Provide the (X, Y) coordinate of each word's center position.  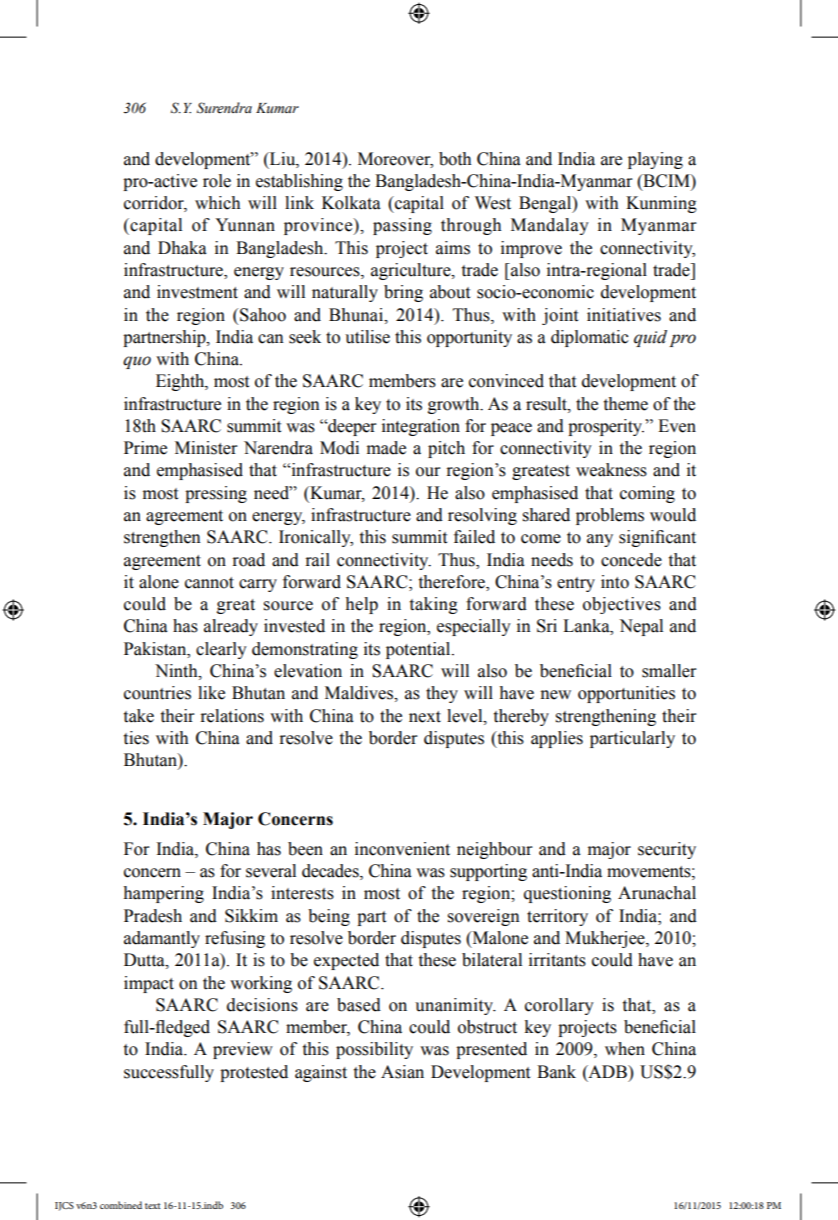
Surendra (224, 108)
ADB (607, 1071)
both (455, 159)
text (152, 1206)
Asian (402, 1072)
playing (655, 160)
